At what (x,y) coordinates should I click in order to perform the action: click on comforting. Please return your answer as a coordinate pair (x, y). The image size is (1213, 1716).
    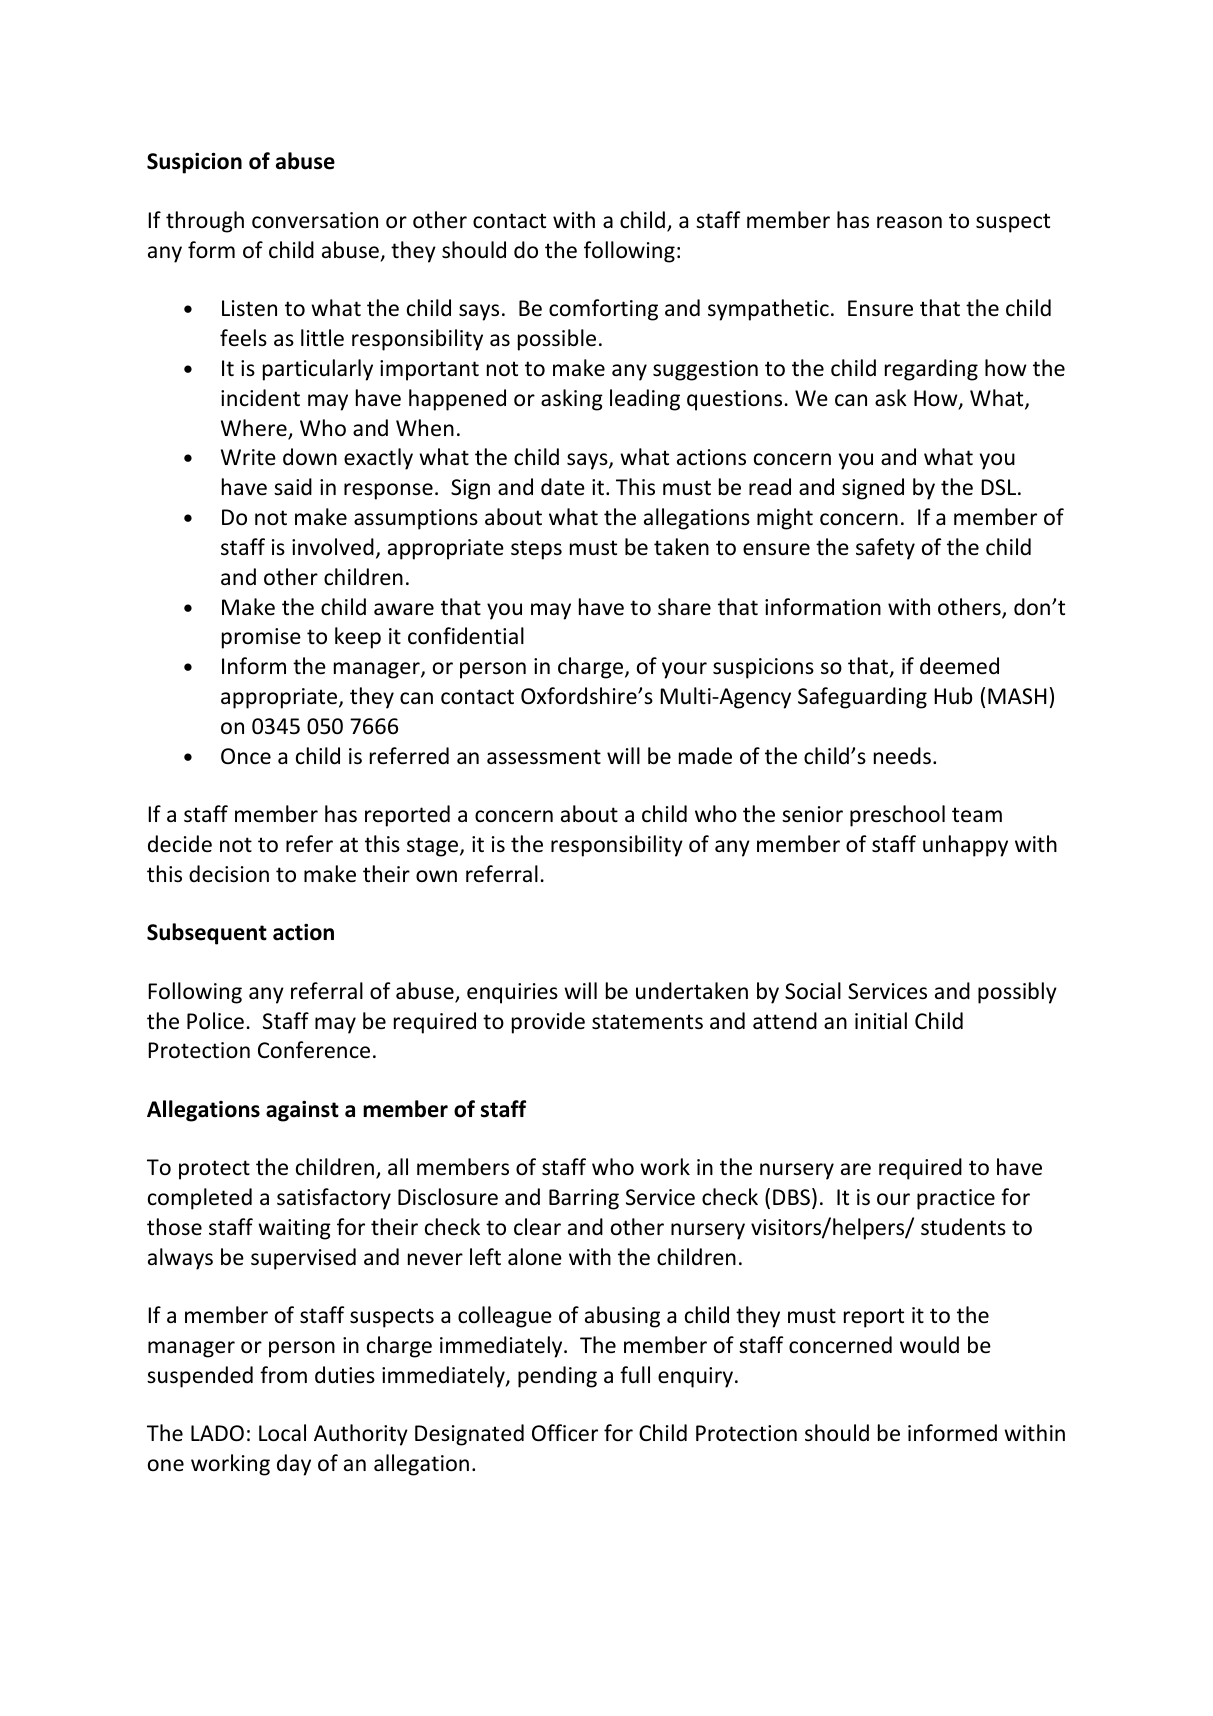
    Looking at the image, I should click on (603, 310).
